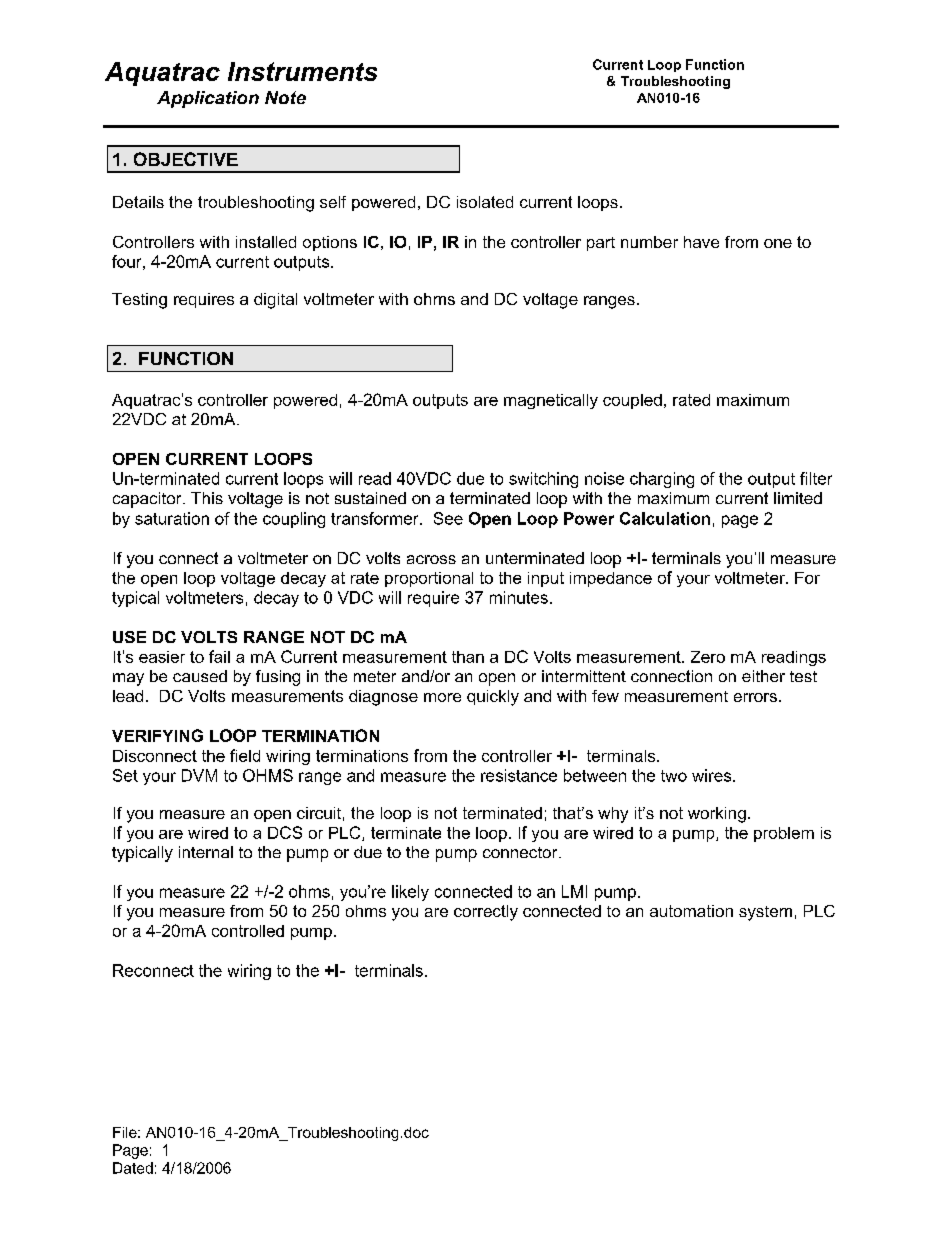 The width and height of the image is (952, 1233). Describe the element at coordinates (207, 498) in the image. I see `This` at that location.
